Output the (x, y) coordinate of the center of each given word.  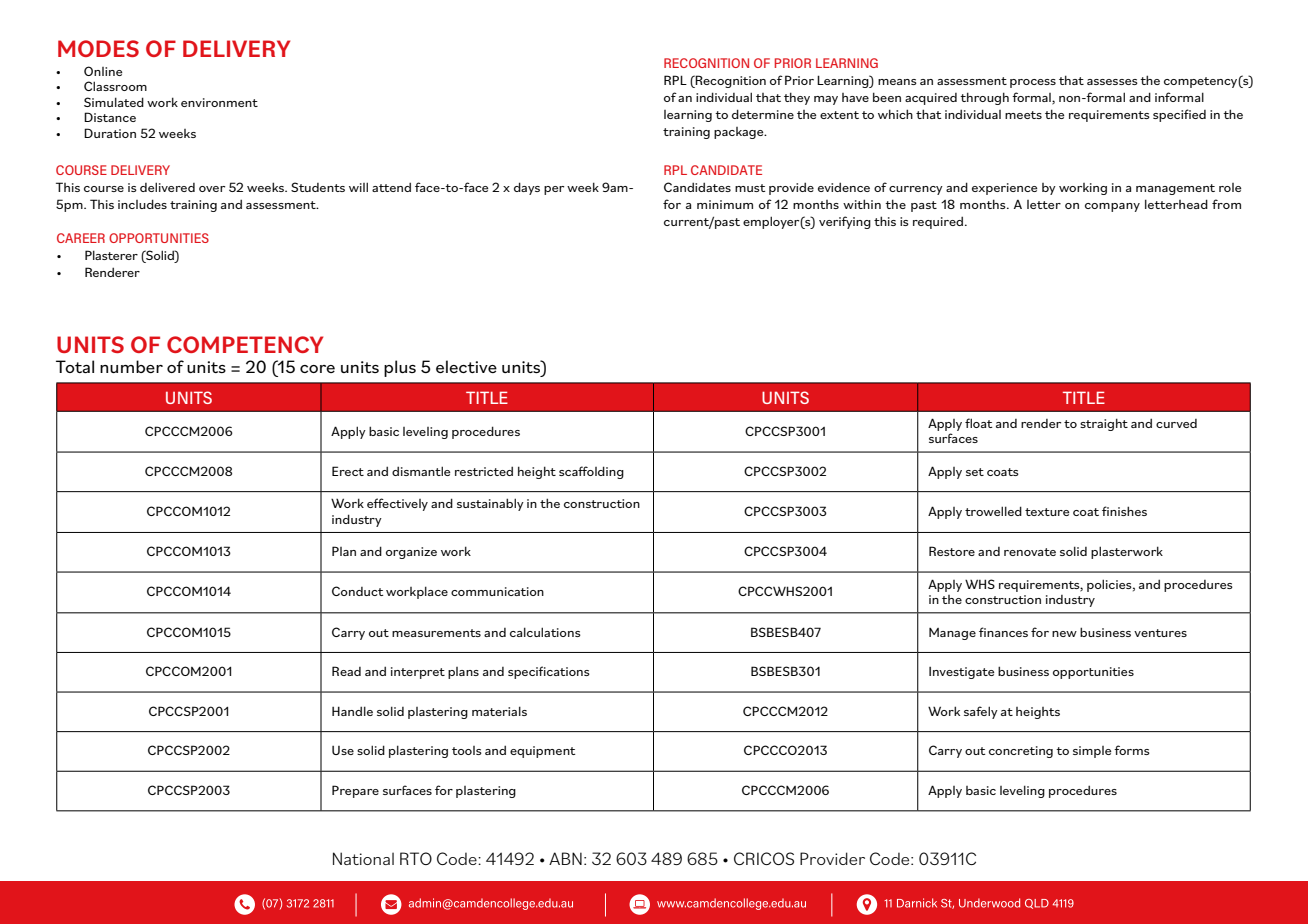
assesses (1112, 82)
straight (1104, 424)
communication (497, 591)
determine (763, 114)
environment (219, 102)
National (363, 858)
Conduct (358, 591)
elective (466, 366)
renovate (1030, 552)
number (131, 366)
